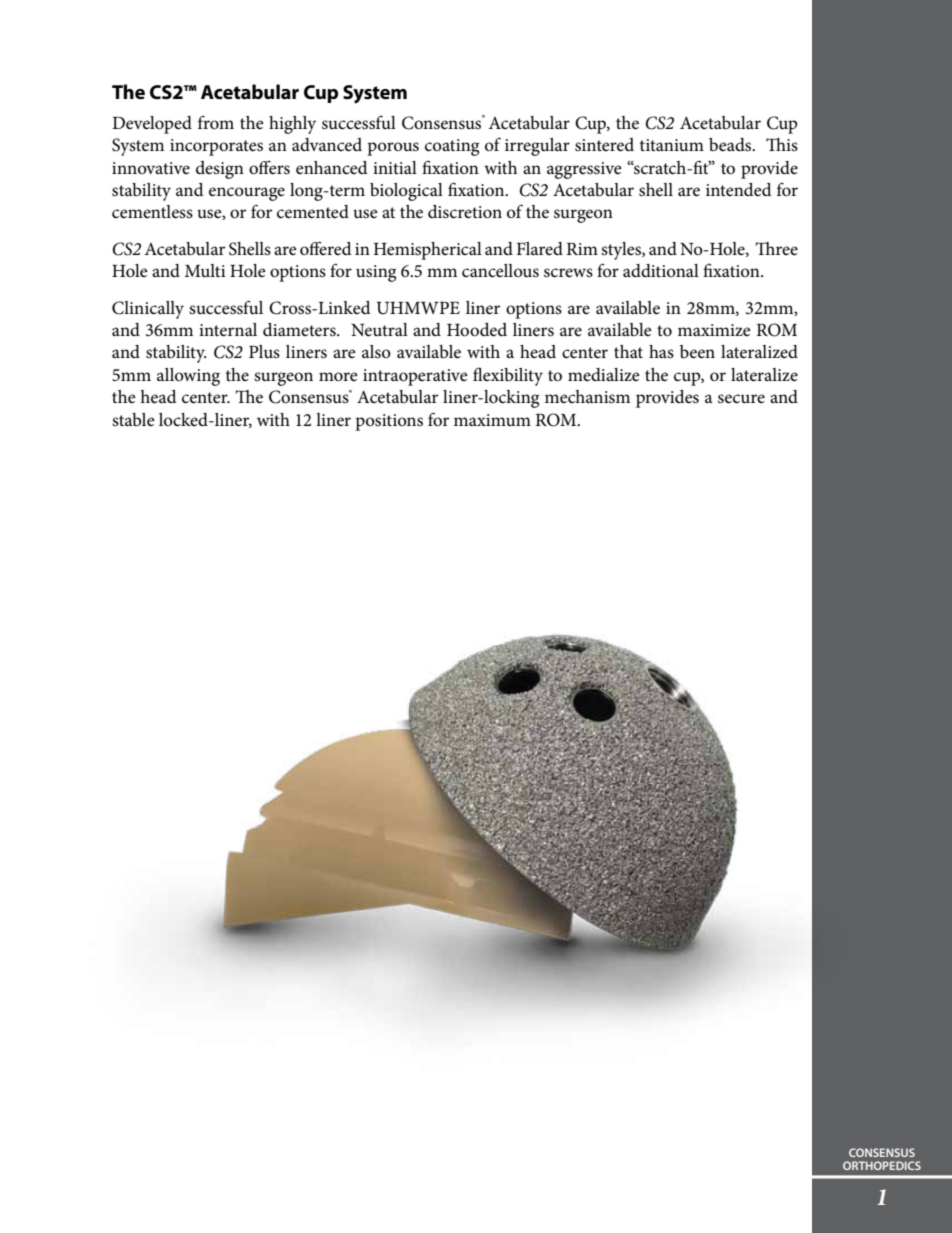 This image has height=1233, width=952. What do you see at coordinates (741, 399) in the image?
I see `secure` at bounding box center [741, 399].
